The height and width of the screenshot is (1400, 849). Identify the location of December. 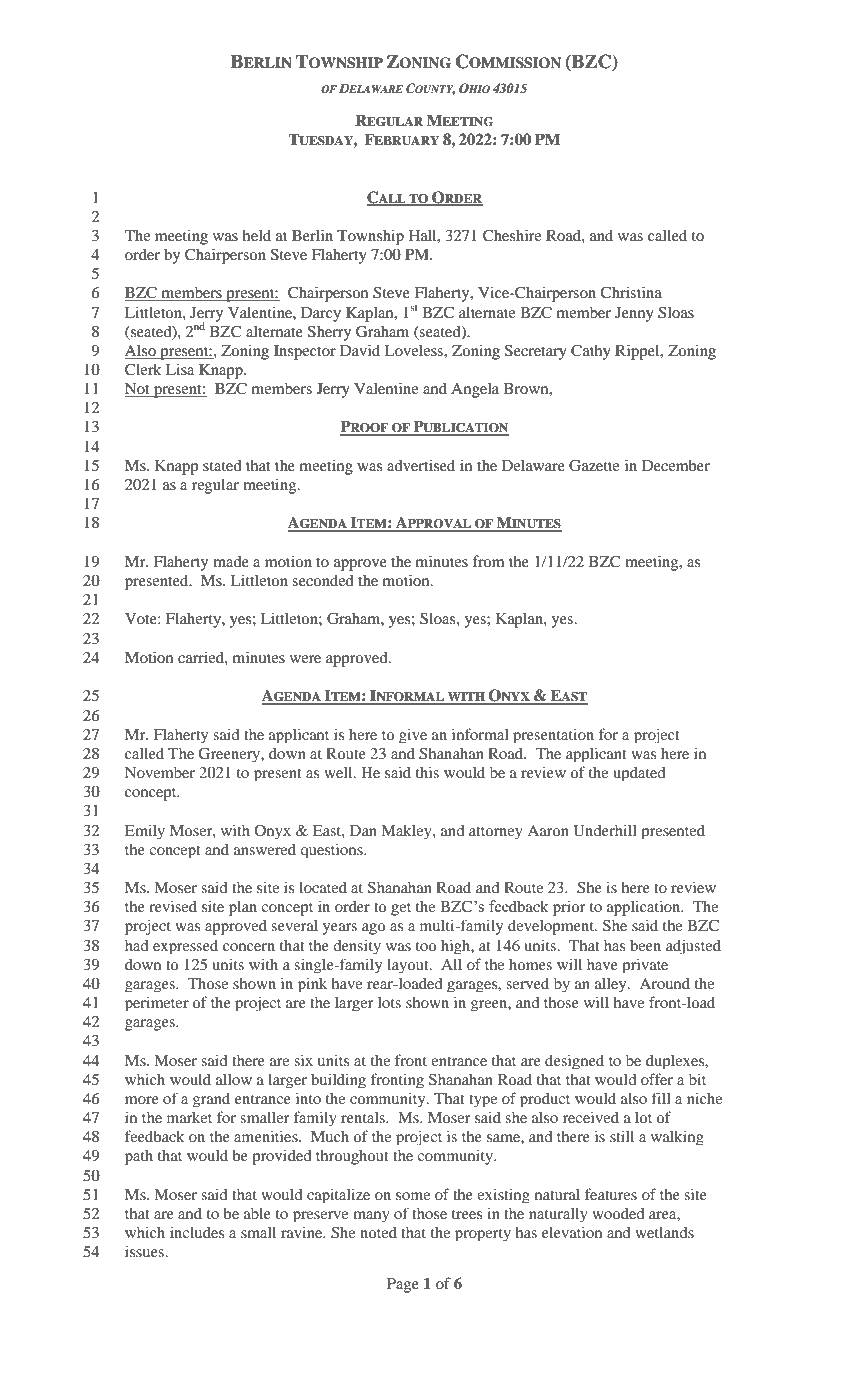
(676, 465).
